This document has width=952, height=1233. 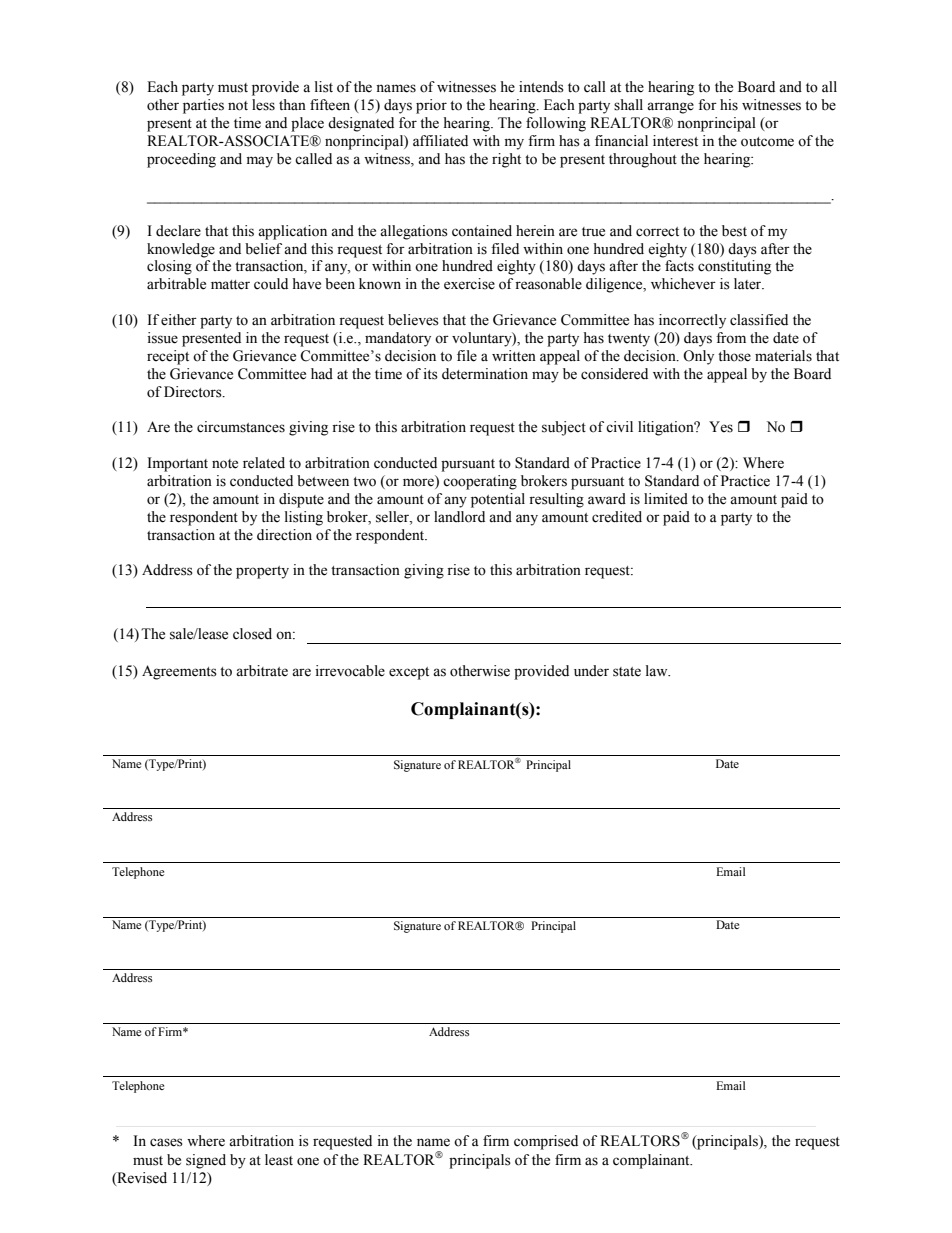 What do you see at coordinates (252, 634) in the document?
I see `closed` at bounding box center [252, 634].
